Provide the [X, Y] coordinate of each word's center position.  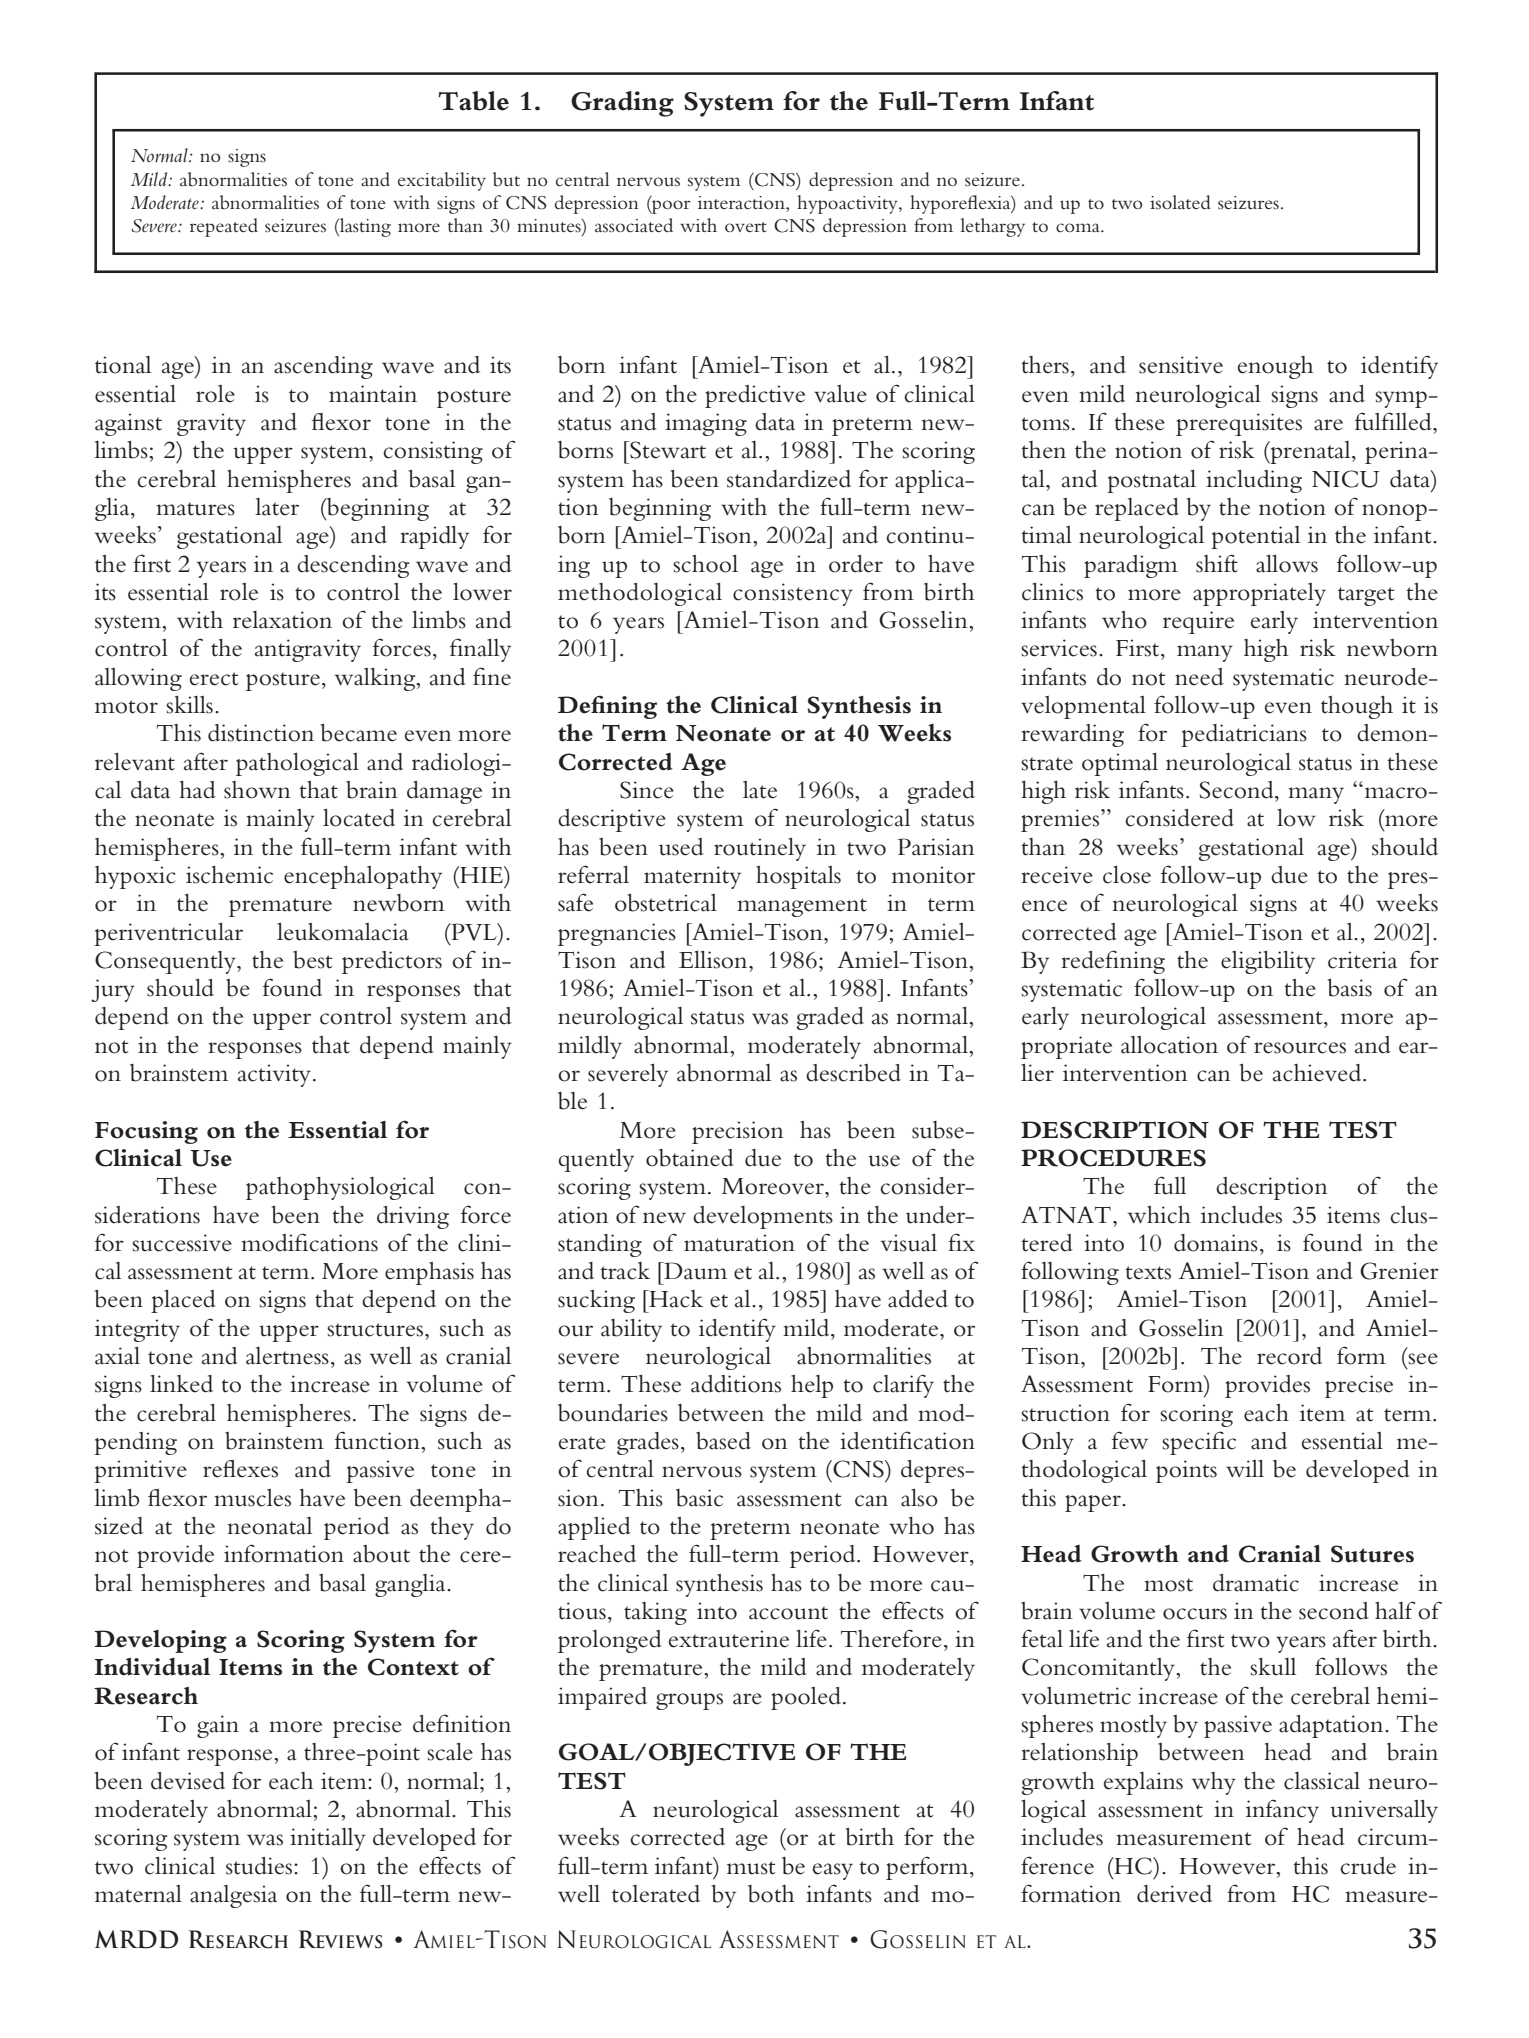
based [723, 1441]
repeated [224, 227]
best [313, 960]
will [1245, 1468]
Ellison [714, 960]
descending [353, 566]
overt [746, 227]
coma [1079, 228]
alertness [287, 1356]
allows [1287, 564]
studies [260, 1866]
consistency [793, 594]
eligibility [1268, 962]
